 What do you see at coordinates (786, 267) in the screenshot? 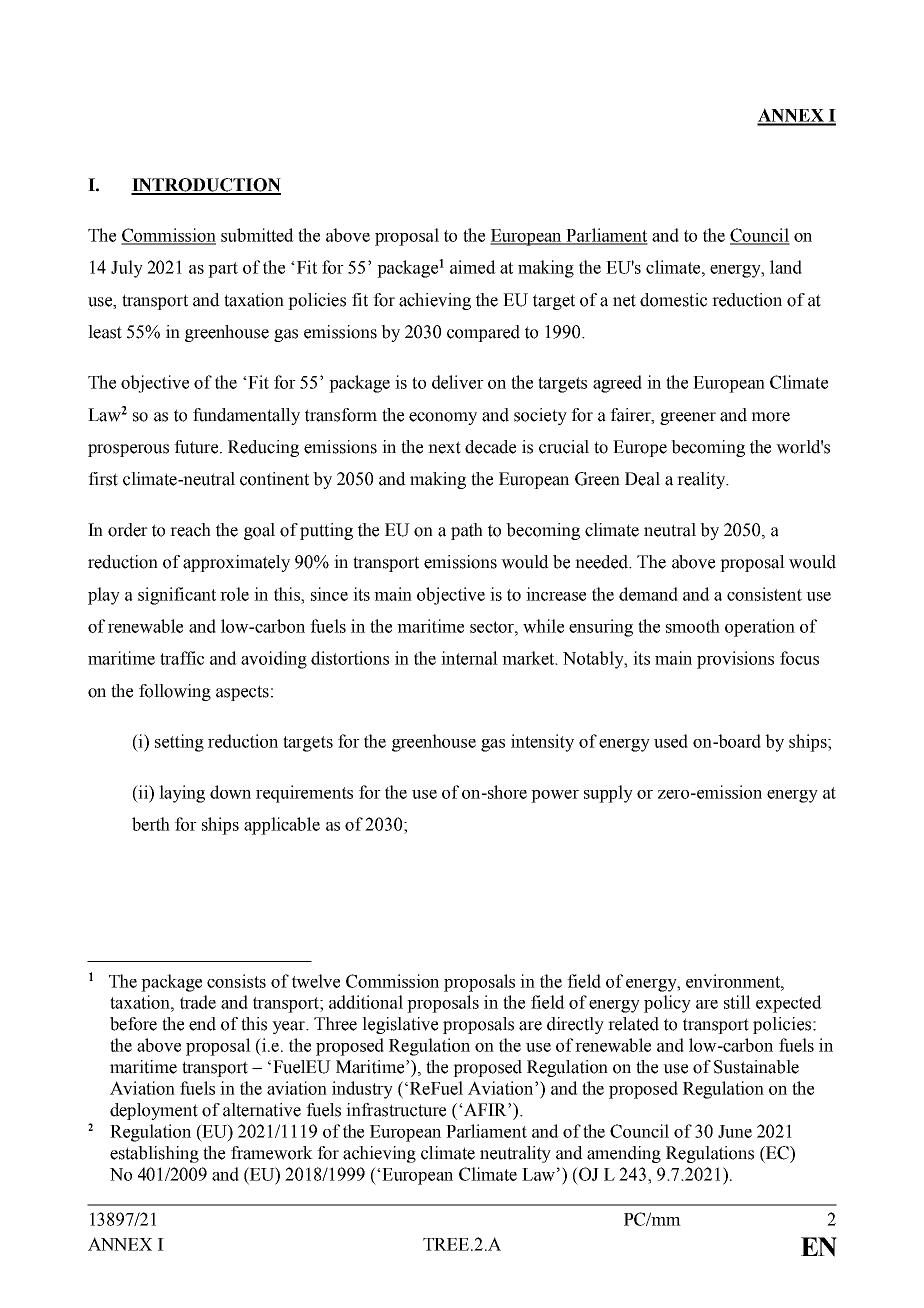
I see `land` at bounding box center [786, 267].
